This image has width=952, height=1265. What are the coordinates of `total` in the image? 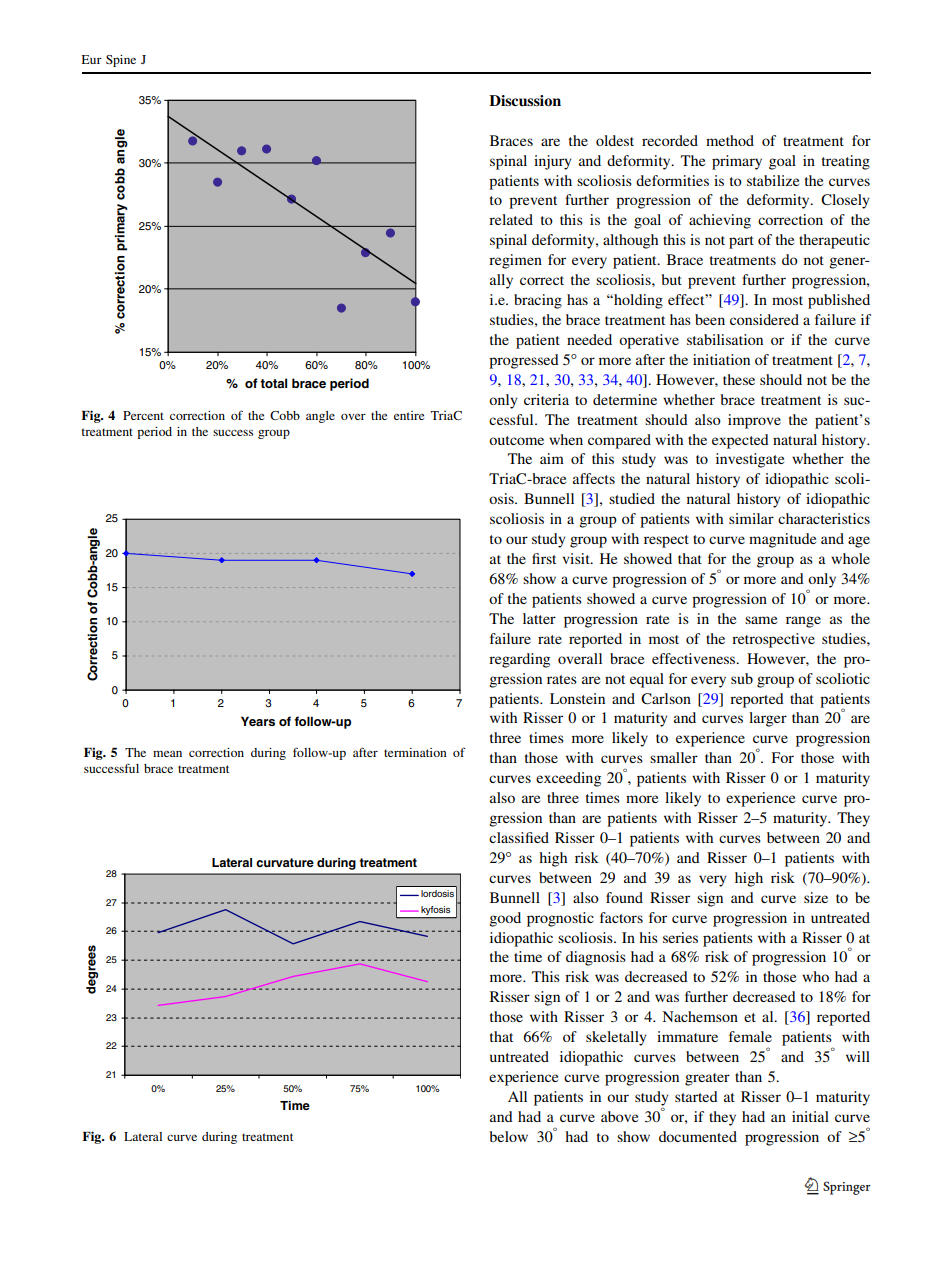 It's located at (273, 383).
